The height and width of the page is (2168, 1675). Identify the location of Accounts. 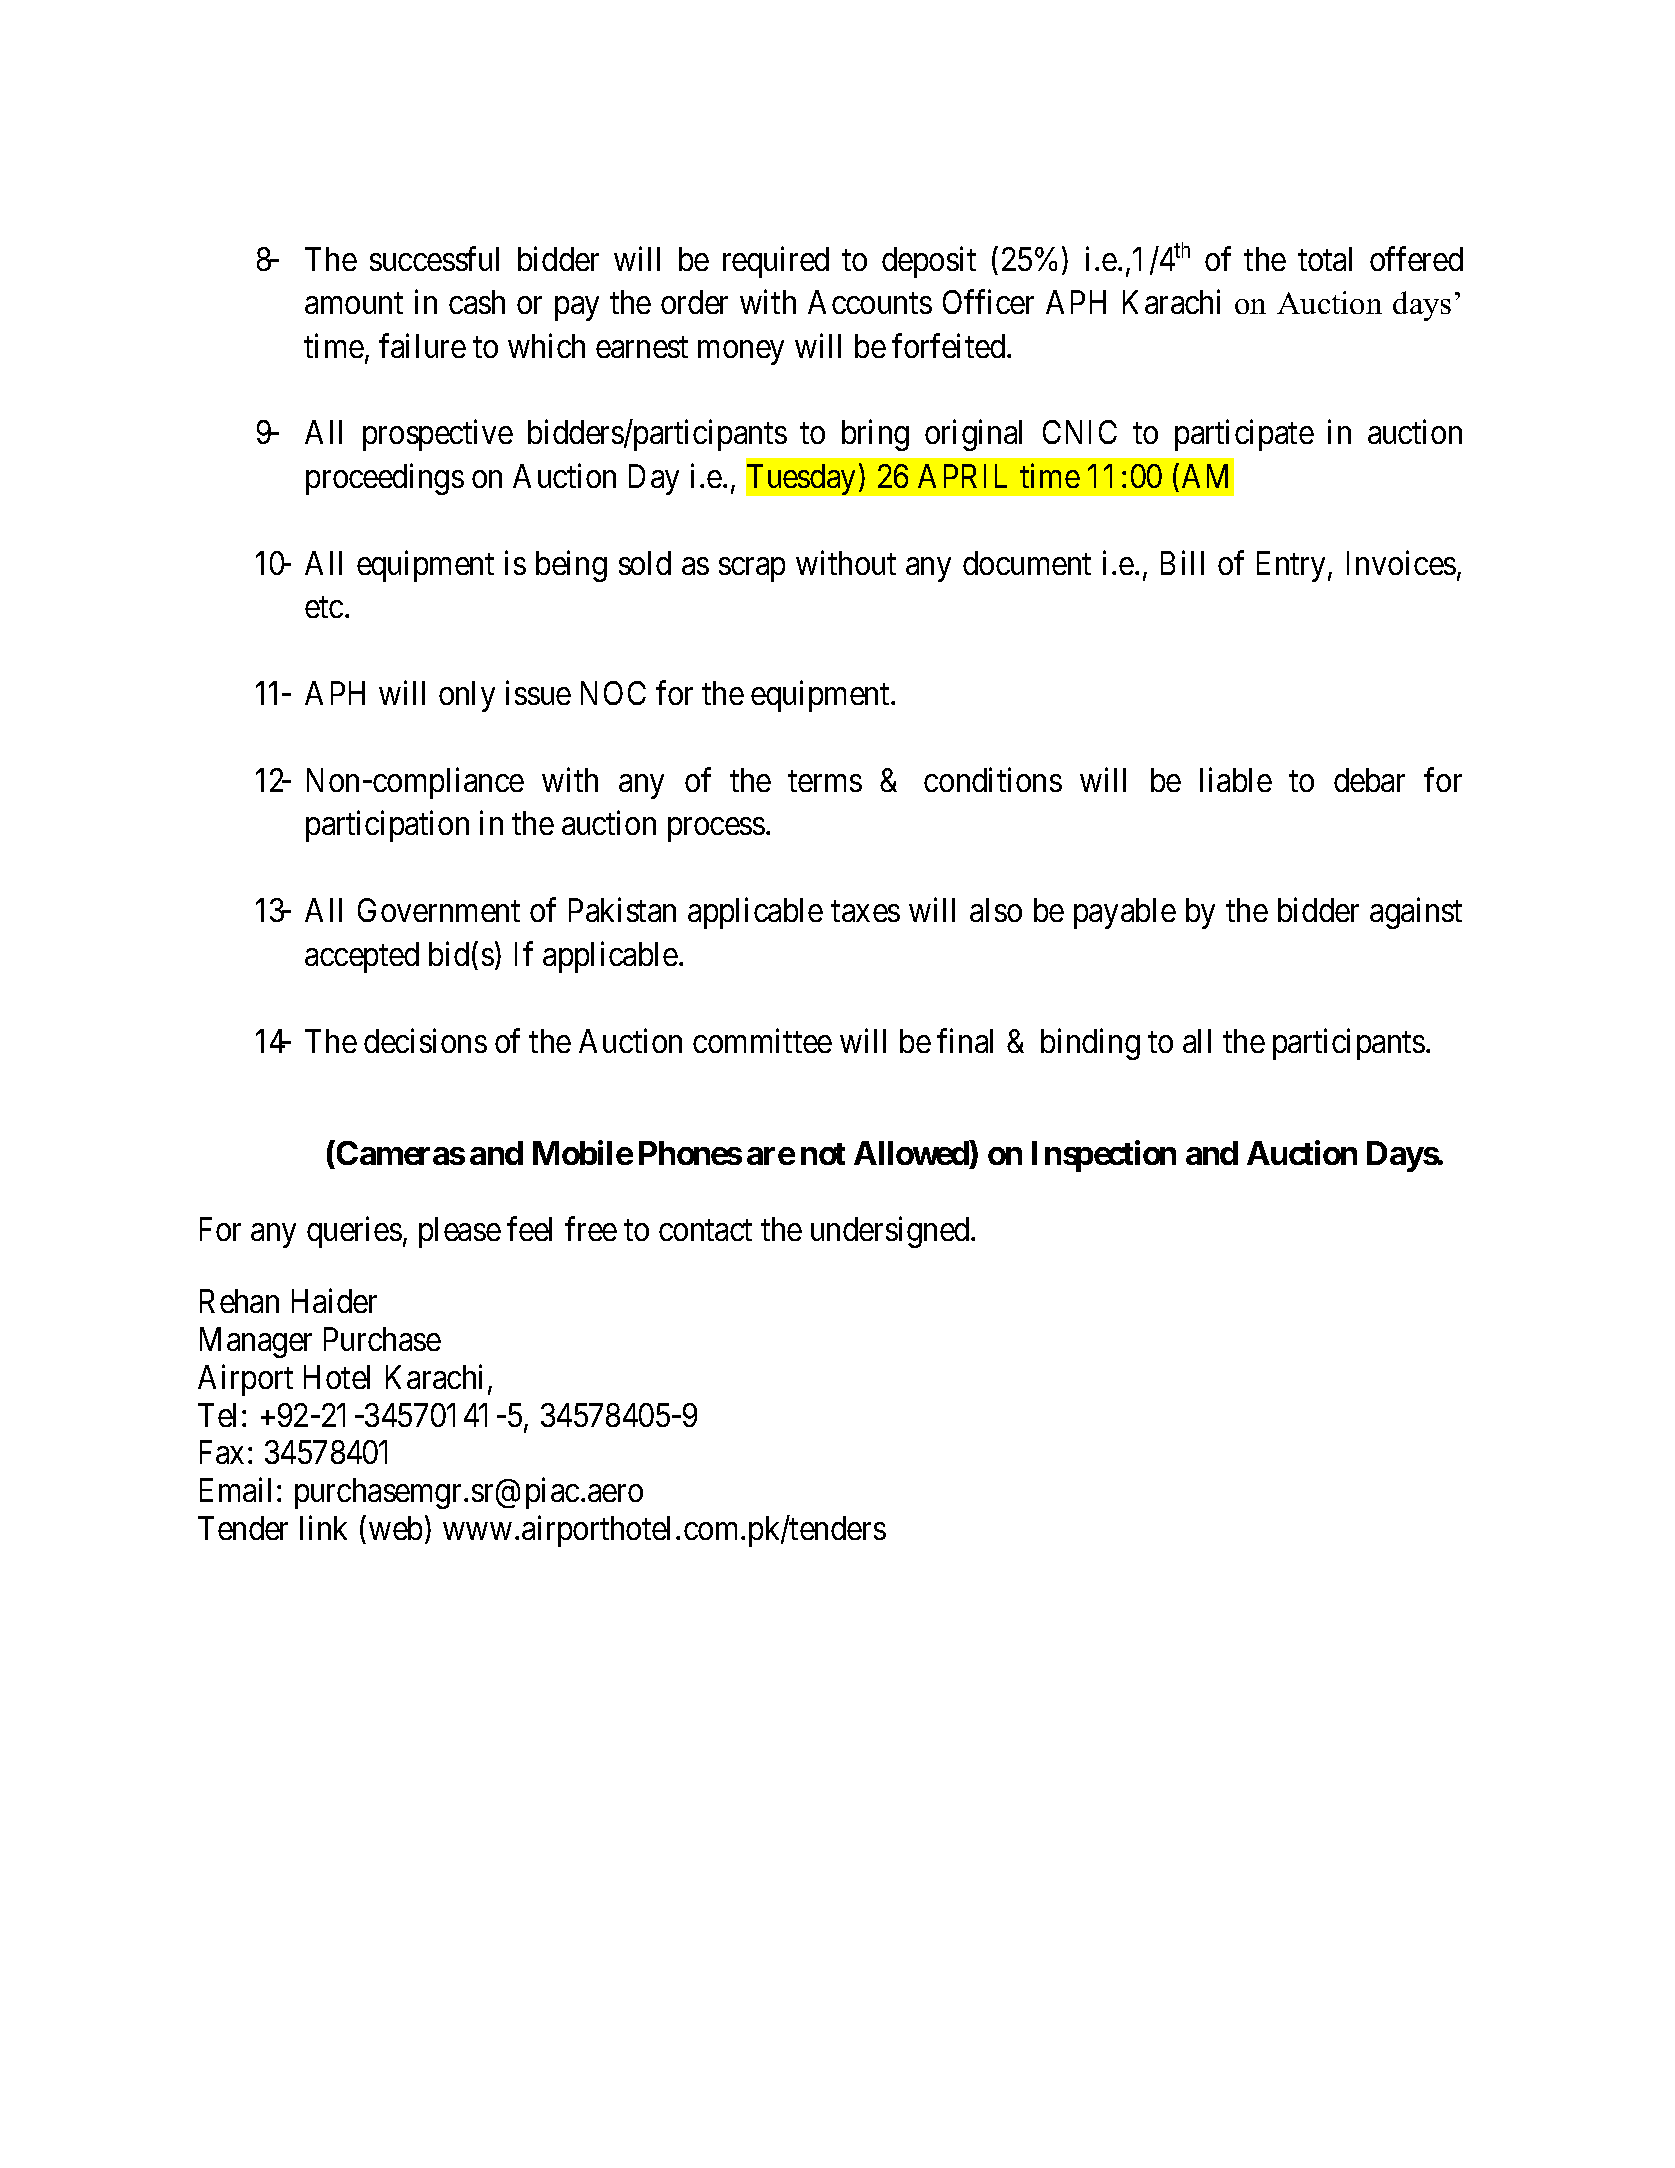
(870, 302).
